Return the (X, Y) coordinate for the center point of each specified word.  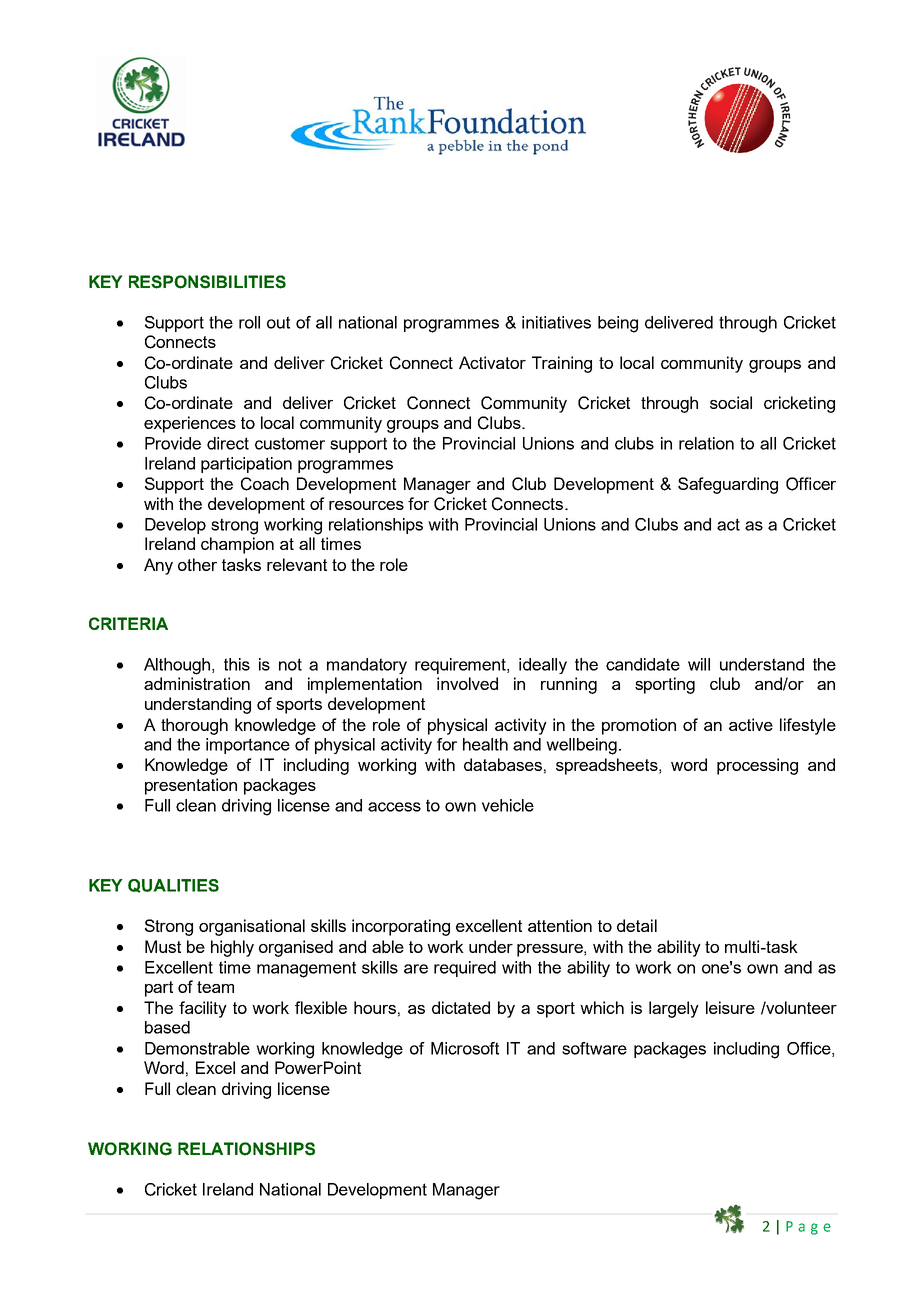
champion (237, 545)
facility (203, 1009)
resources (366, 505)
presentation (191, 786)
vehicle (508, 805)
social (731, 402)
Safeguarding (728, 485)
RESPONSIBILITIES (207, 282)
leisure (730, 1007)
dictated (461, 1007)
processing (757, 766)
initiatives (556, 322)
